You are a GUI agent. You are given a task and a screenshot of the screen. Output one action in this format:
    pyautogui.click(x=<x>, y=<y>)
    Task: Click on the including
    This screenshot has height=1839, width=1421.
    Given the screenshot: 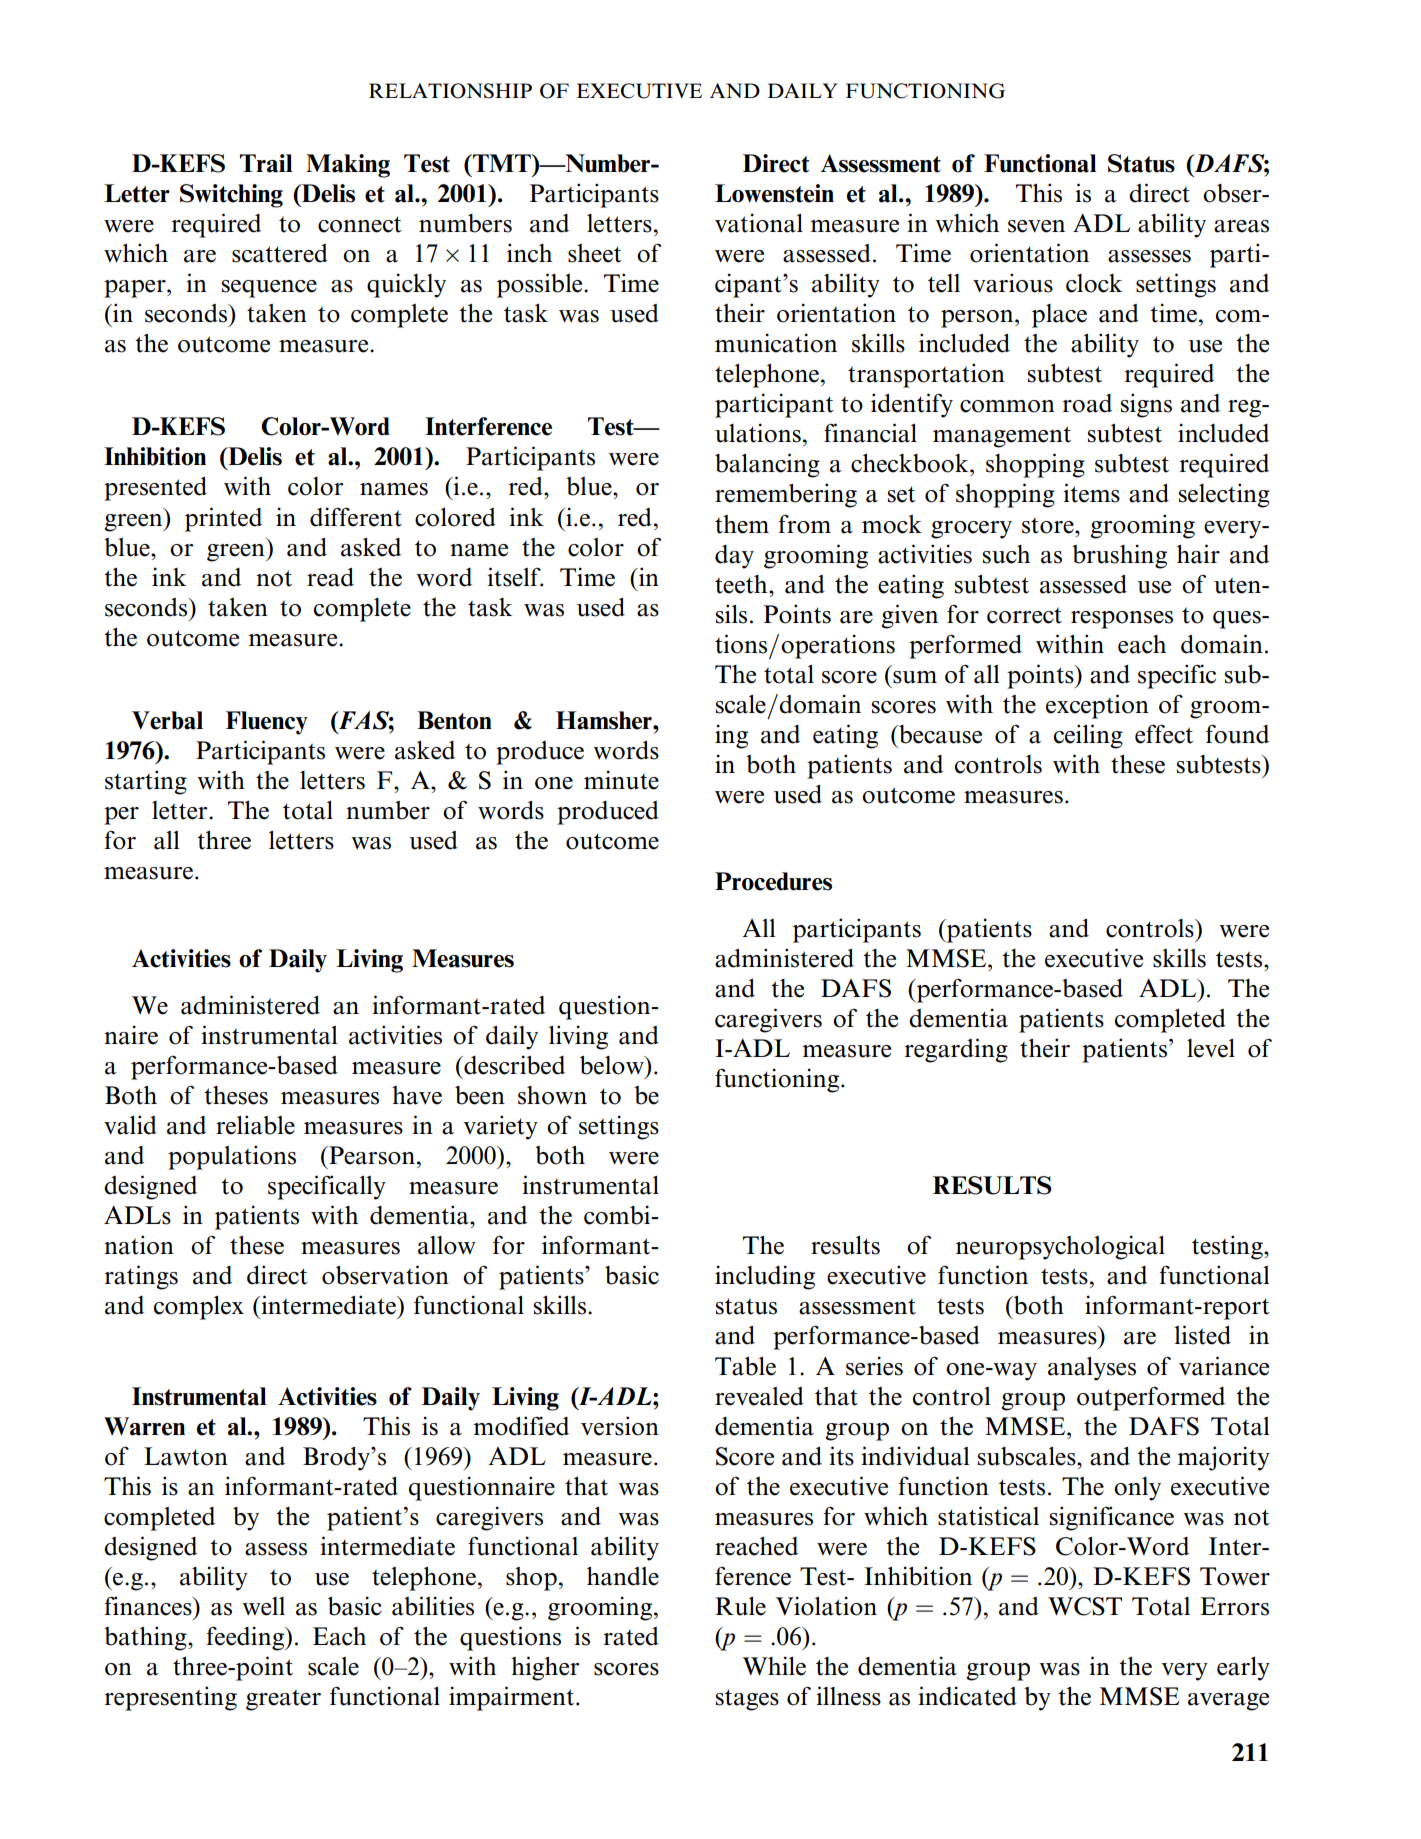 What is the action you would take?
    pyautogui.click(x=765, y=1277)
